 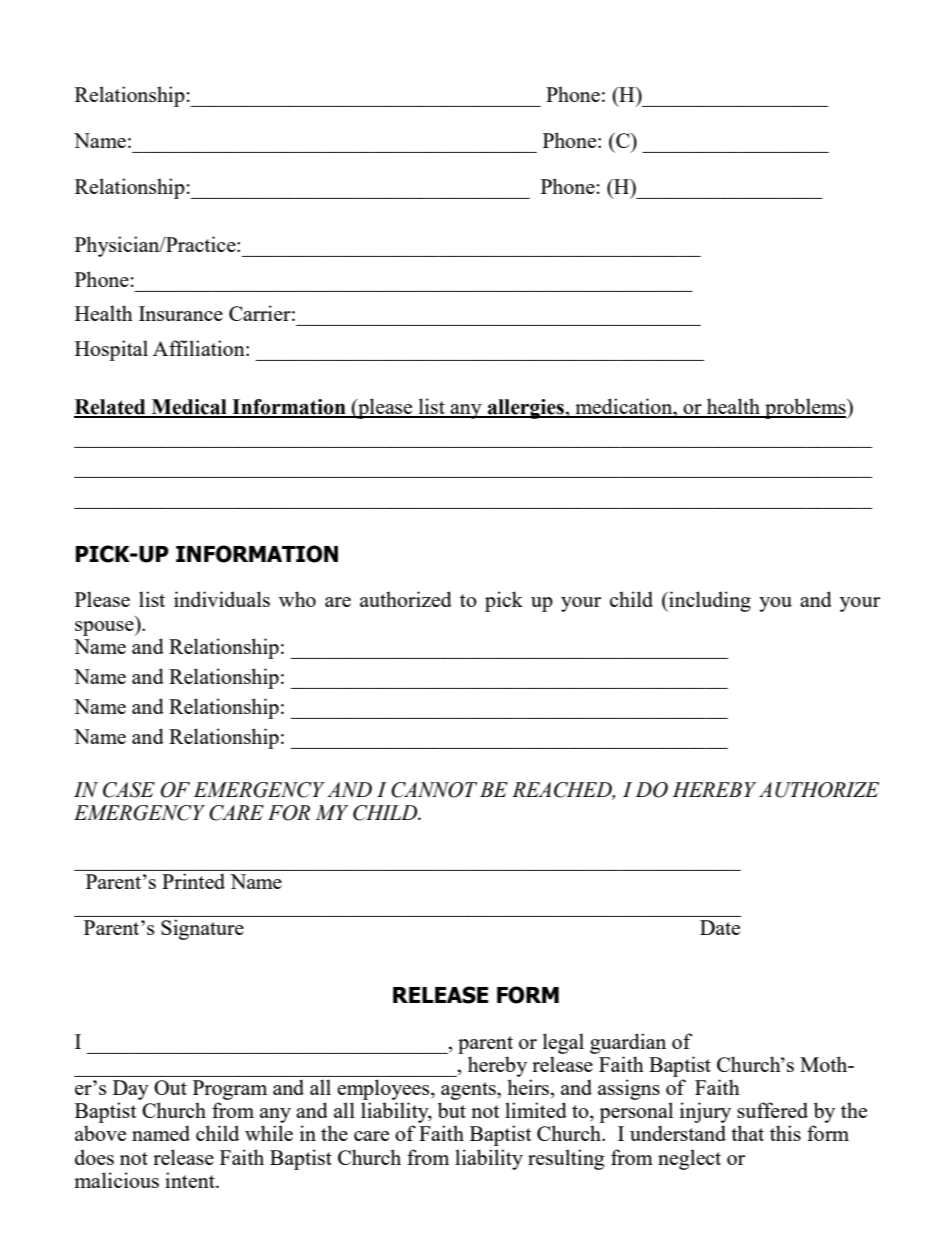 I want to click on problems, so click(x=805, y=408).
